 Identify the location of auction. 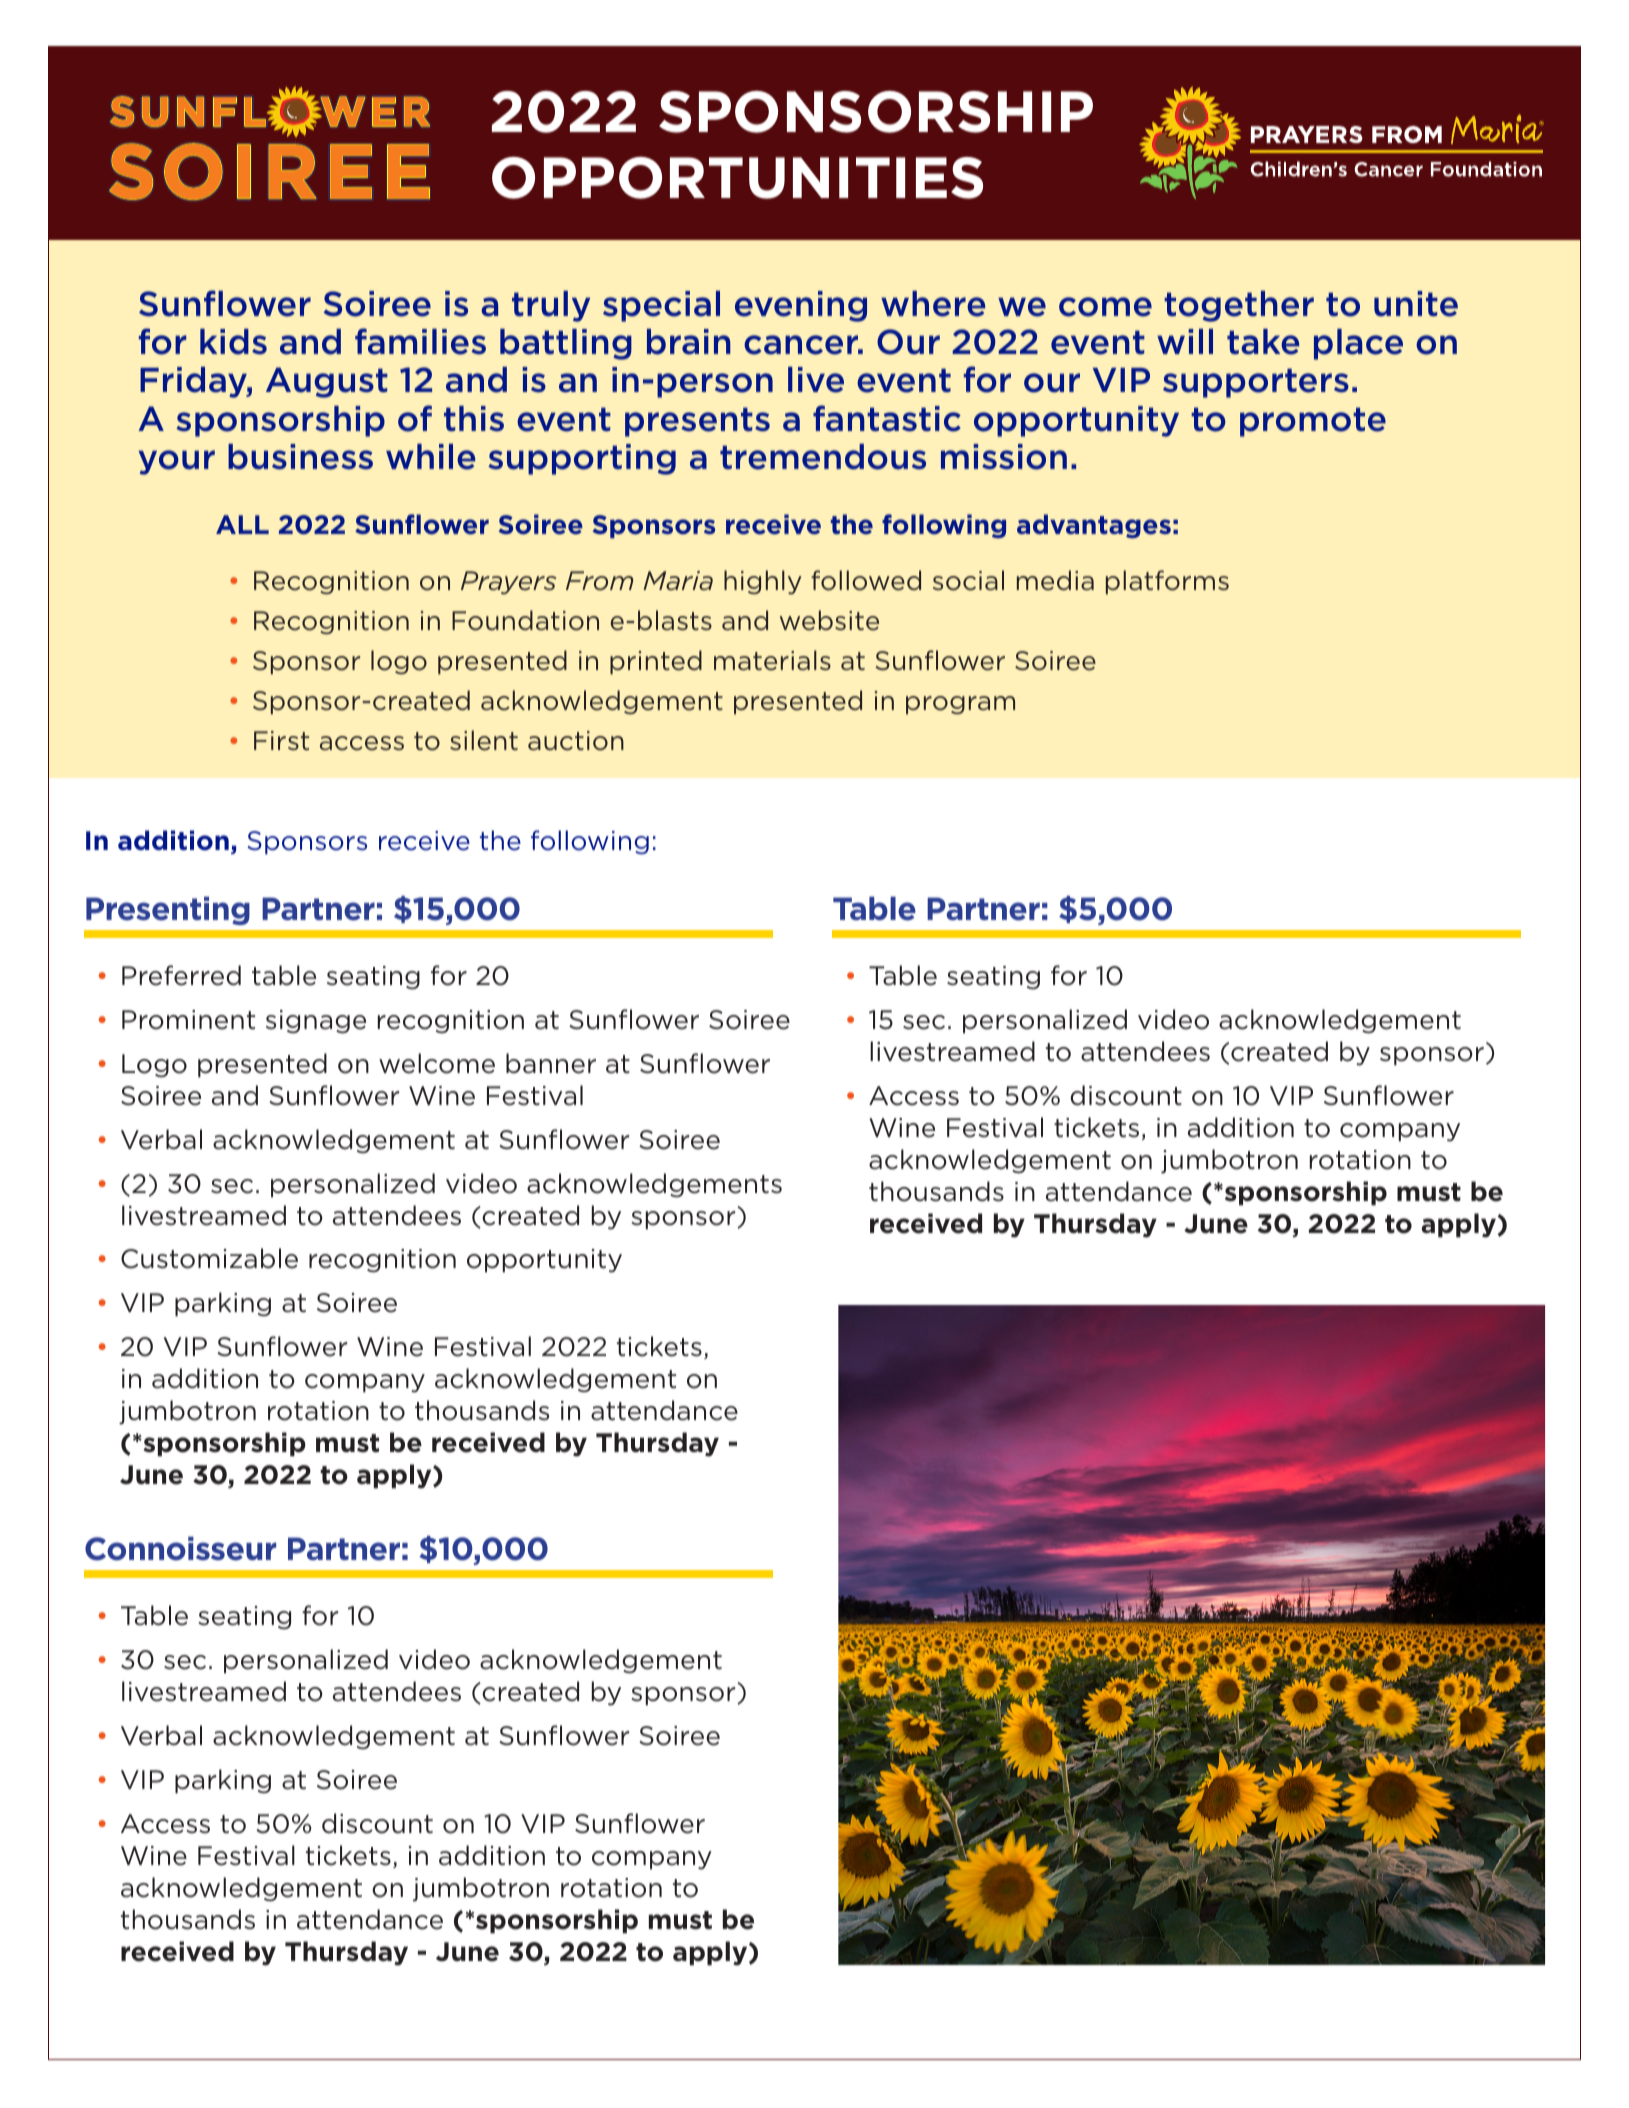
(576, 741).
